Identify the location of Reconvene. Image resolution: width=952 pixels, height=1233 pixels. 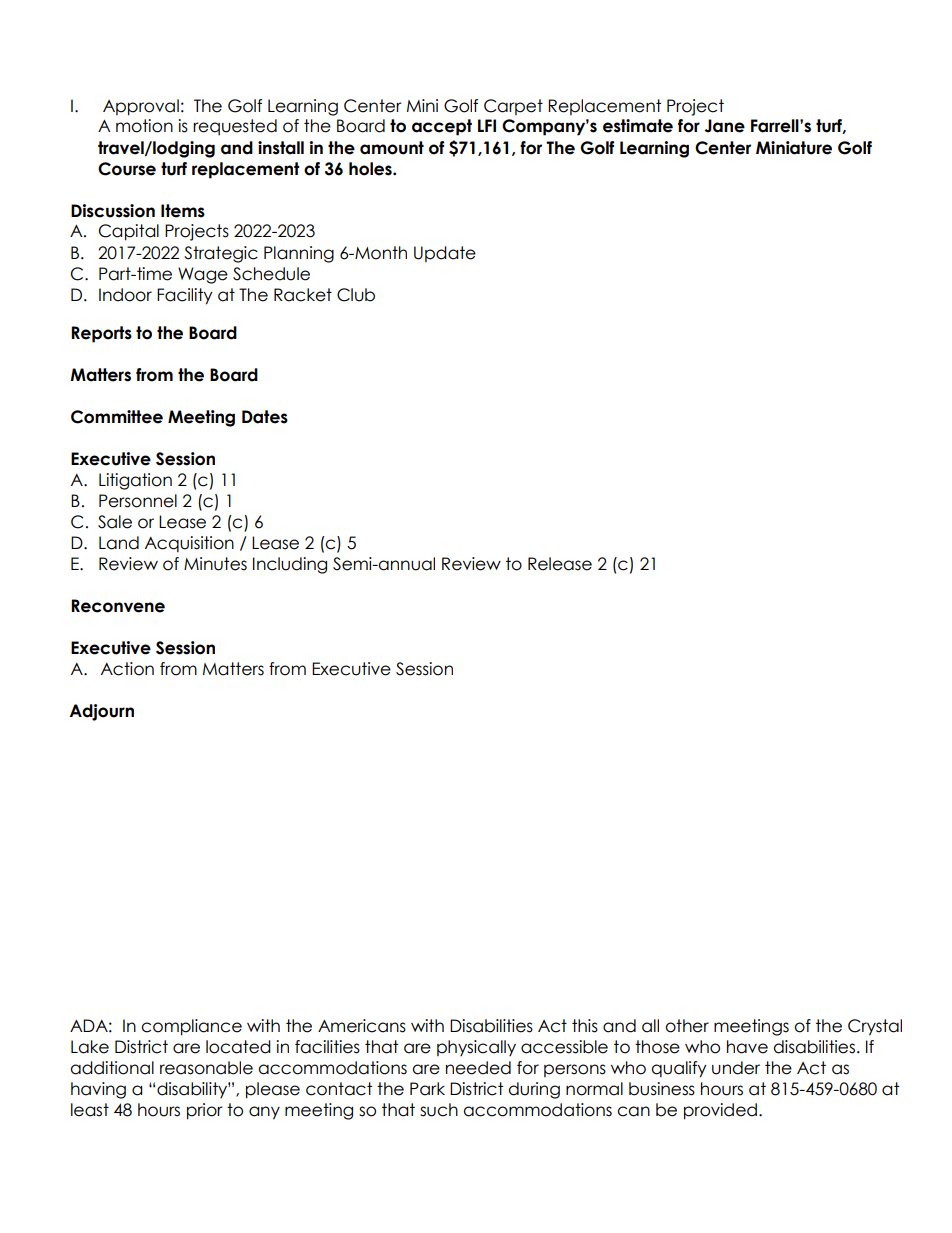
(118, 606).
